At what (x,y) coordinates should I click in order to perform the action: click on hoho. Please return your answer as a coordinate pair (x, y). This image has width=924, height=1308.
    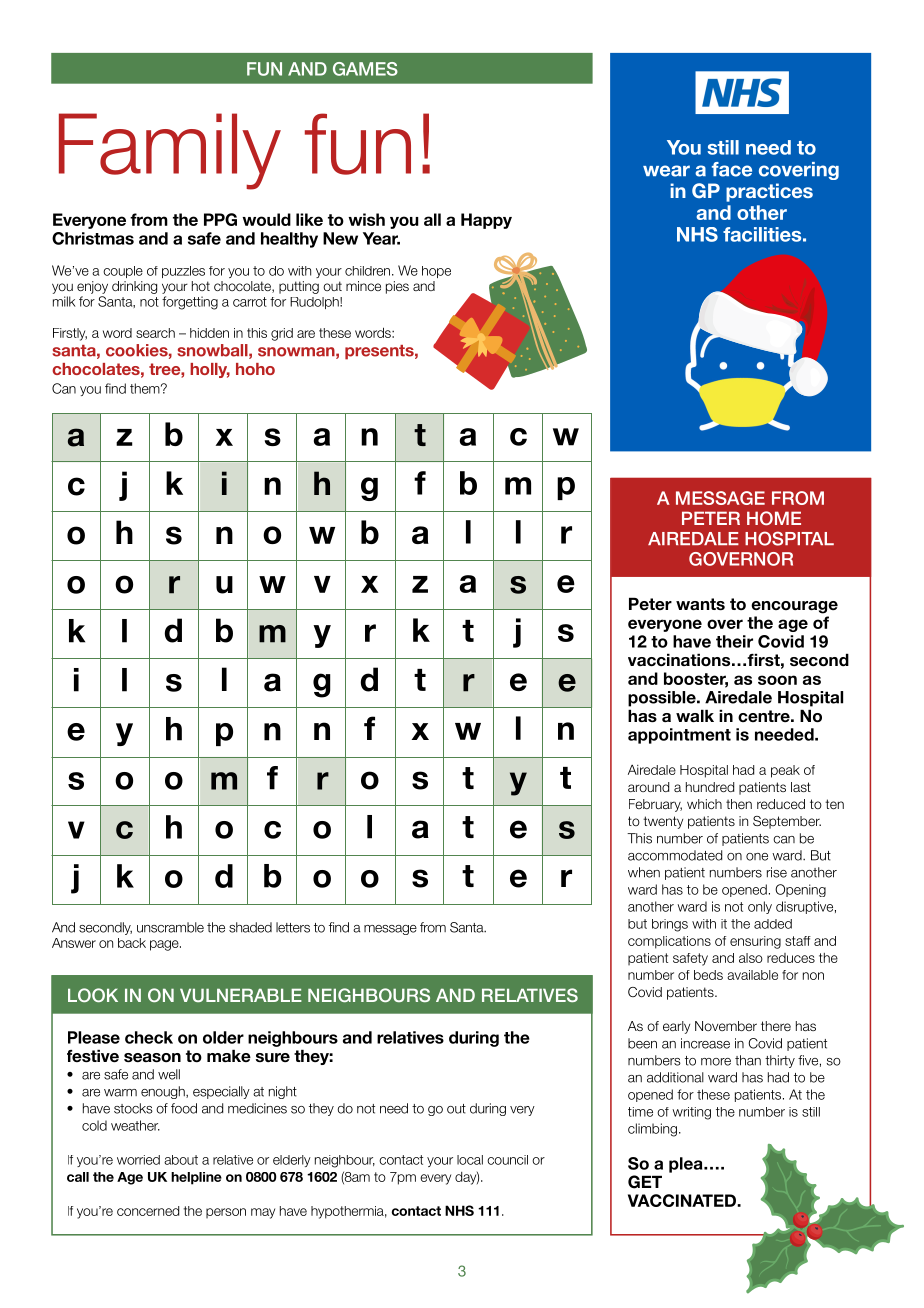
    Looking at the image, I should click on (255, 369).
